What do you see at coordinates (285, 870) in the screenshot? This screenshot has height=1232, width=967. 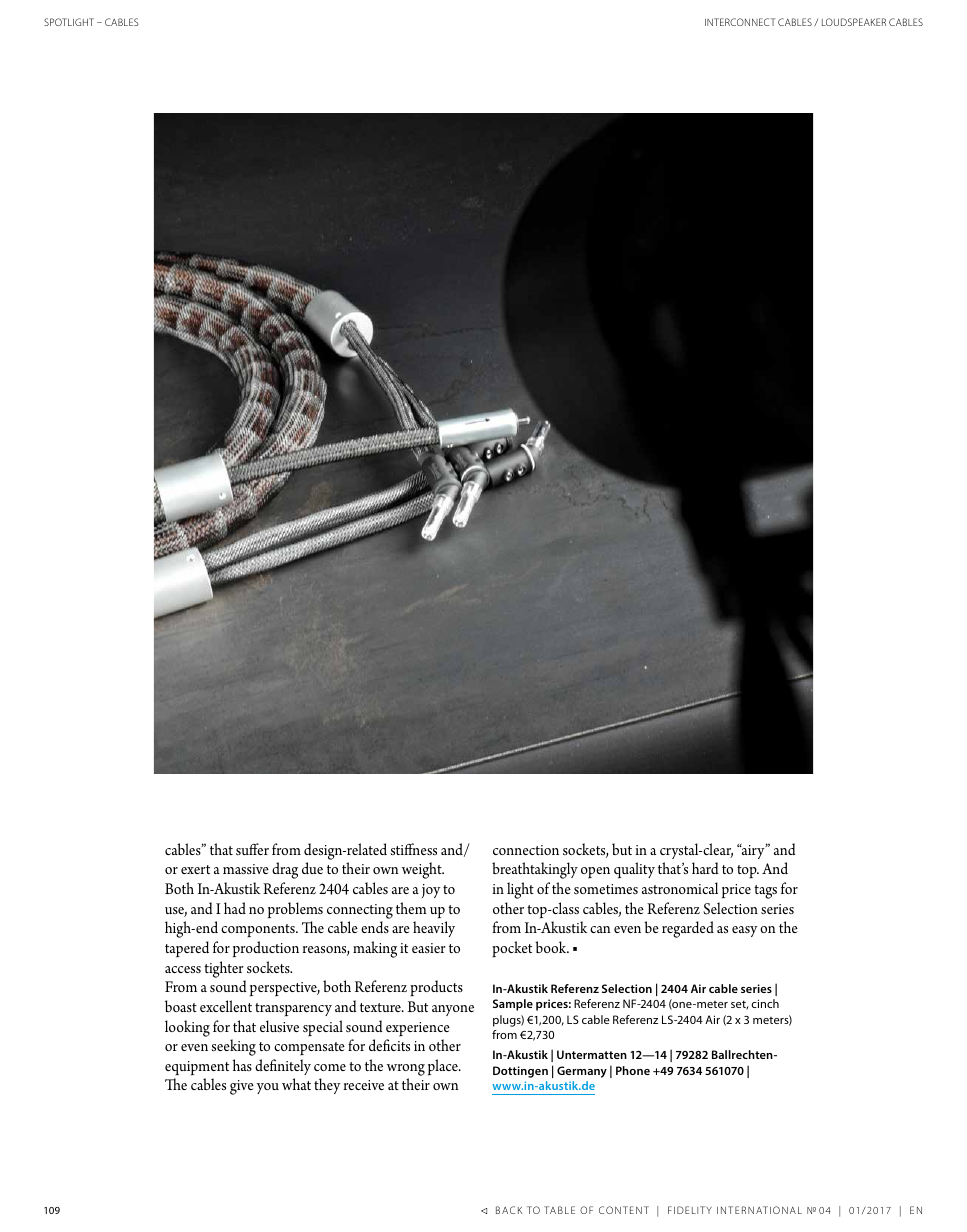 I see `drag` at bounding box center [285, 870].
